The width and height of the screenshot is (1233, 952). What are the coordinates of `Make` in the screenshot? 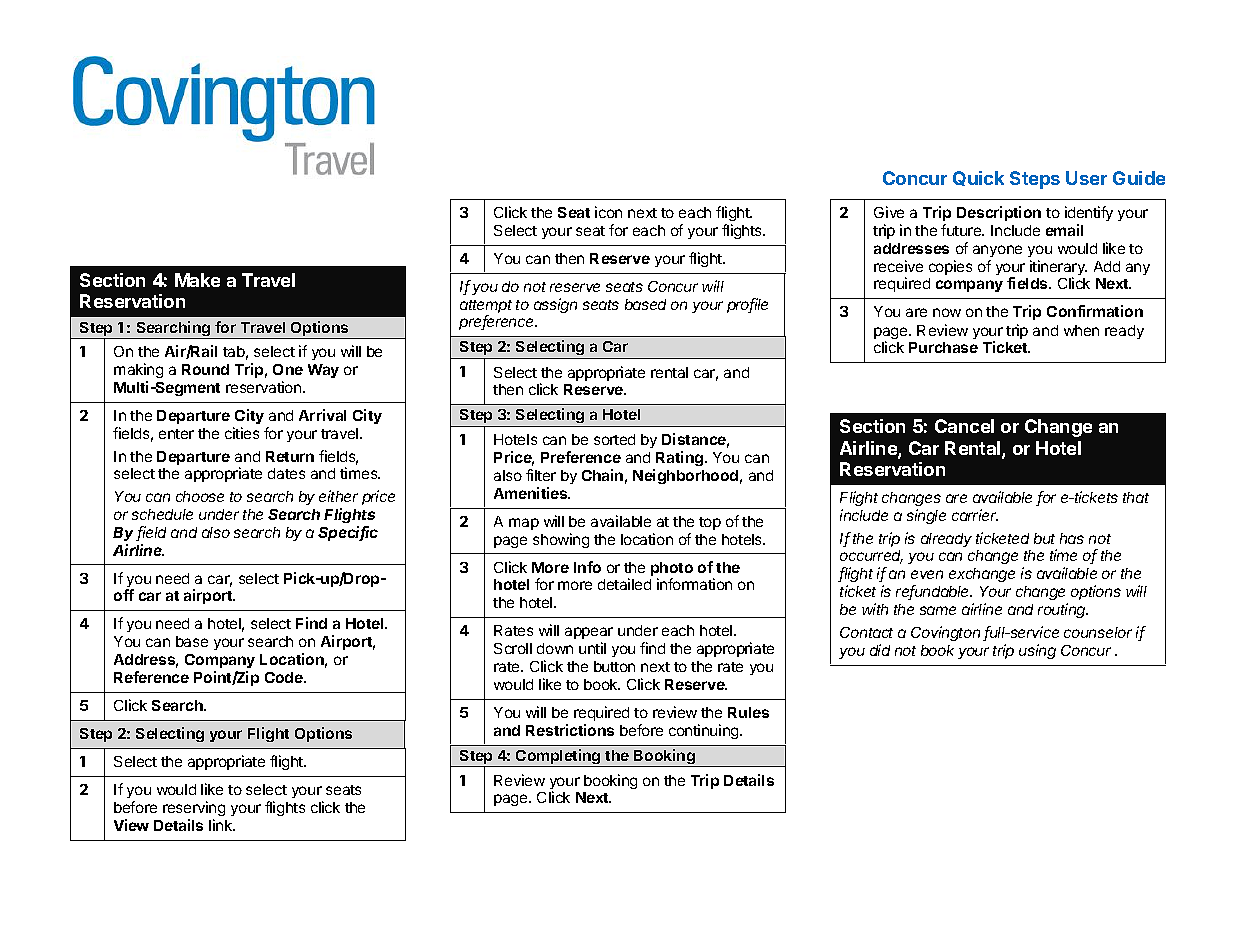 It's located at (197, 280).
